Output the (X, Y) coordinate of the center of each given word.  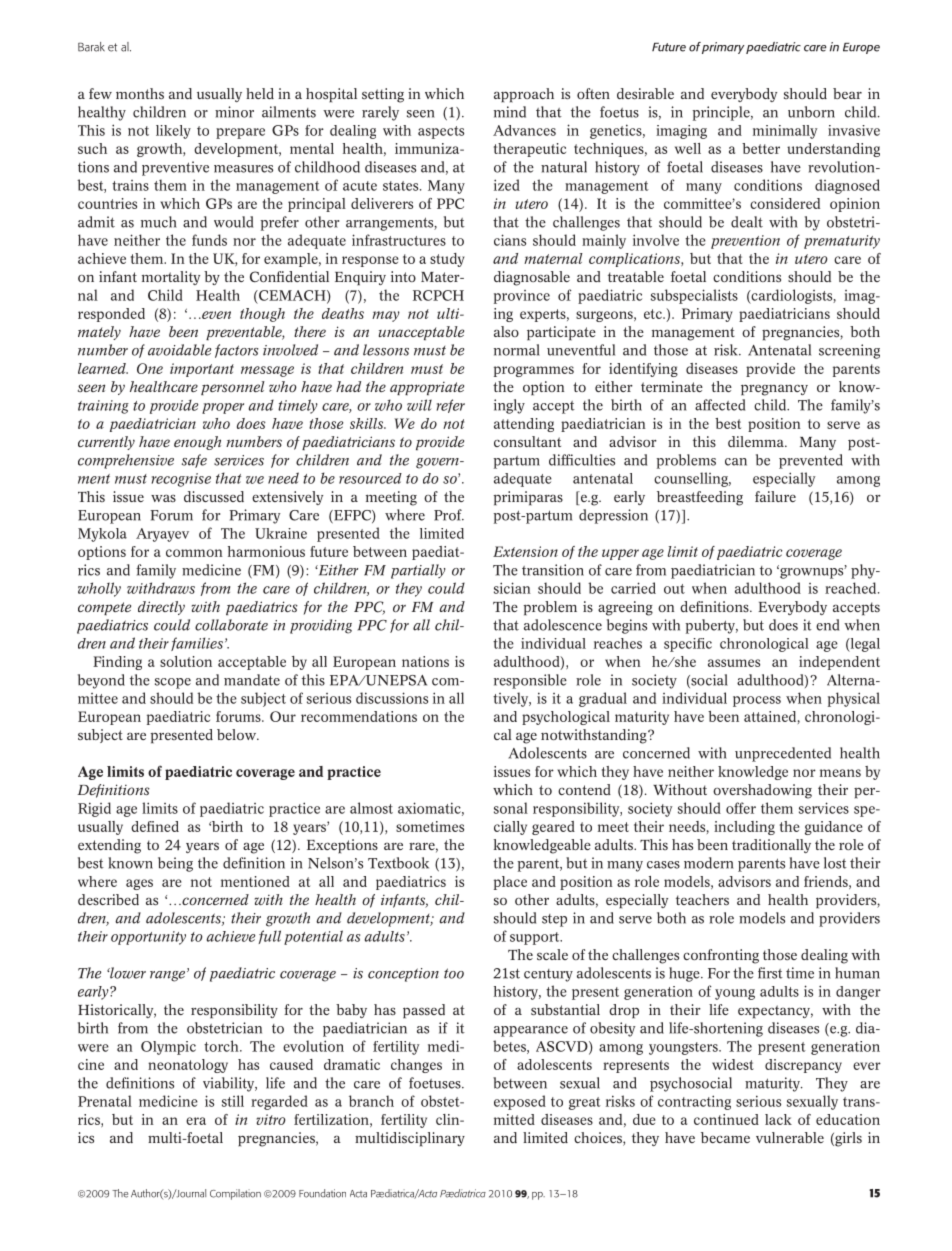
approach (524, 95)
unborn (811, 112)
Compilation (235, 1194)
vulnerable (790, 1137)
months (140, 93)
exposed (520, 1102)
